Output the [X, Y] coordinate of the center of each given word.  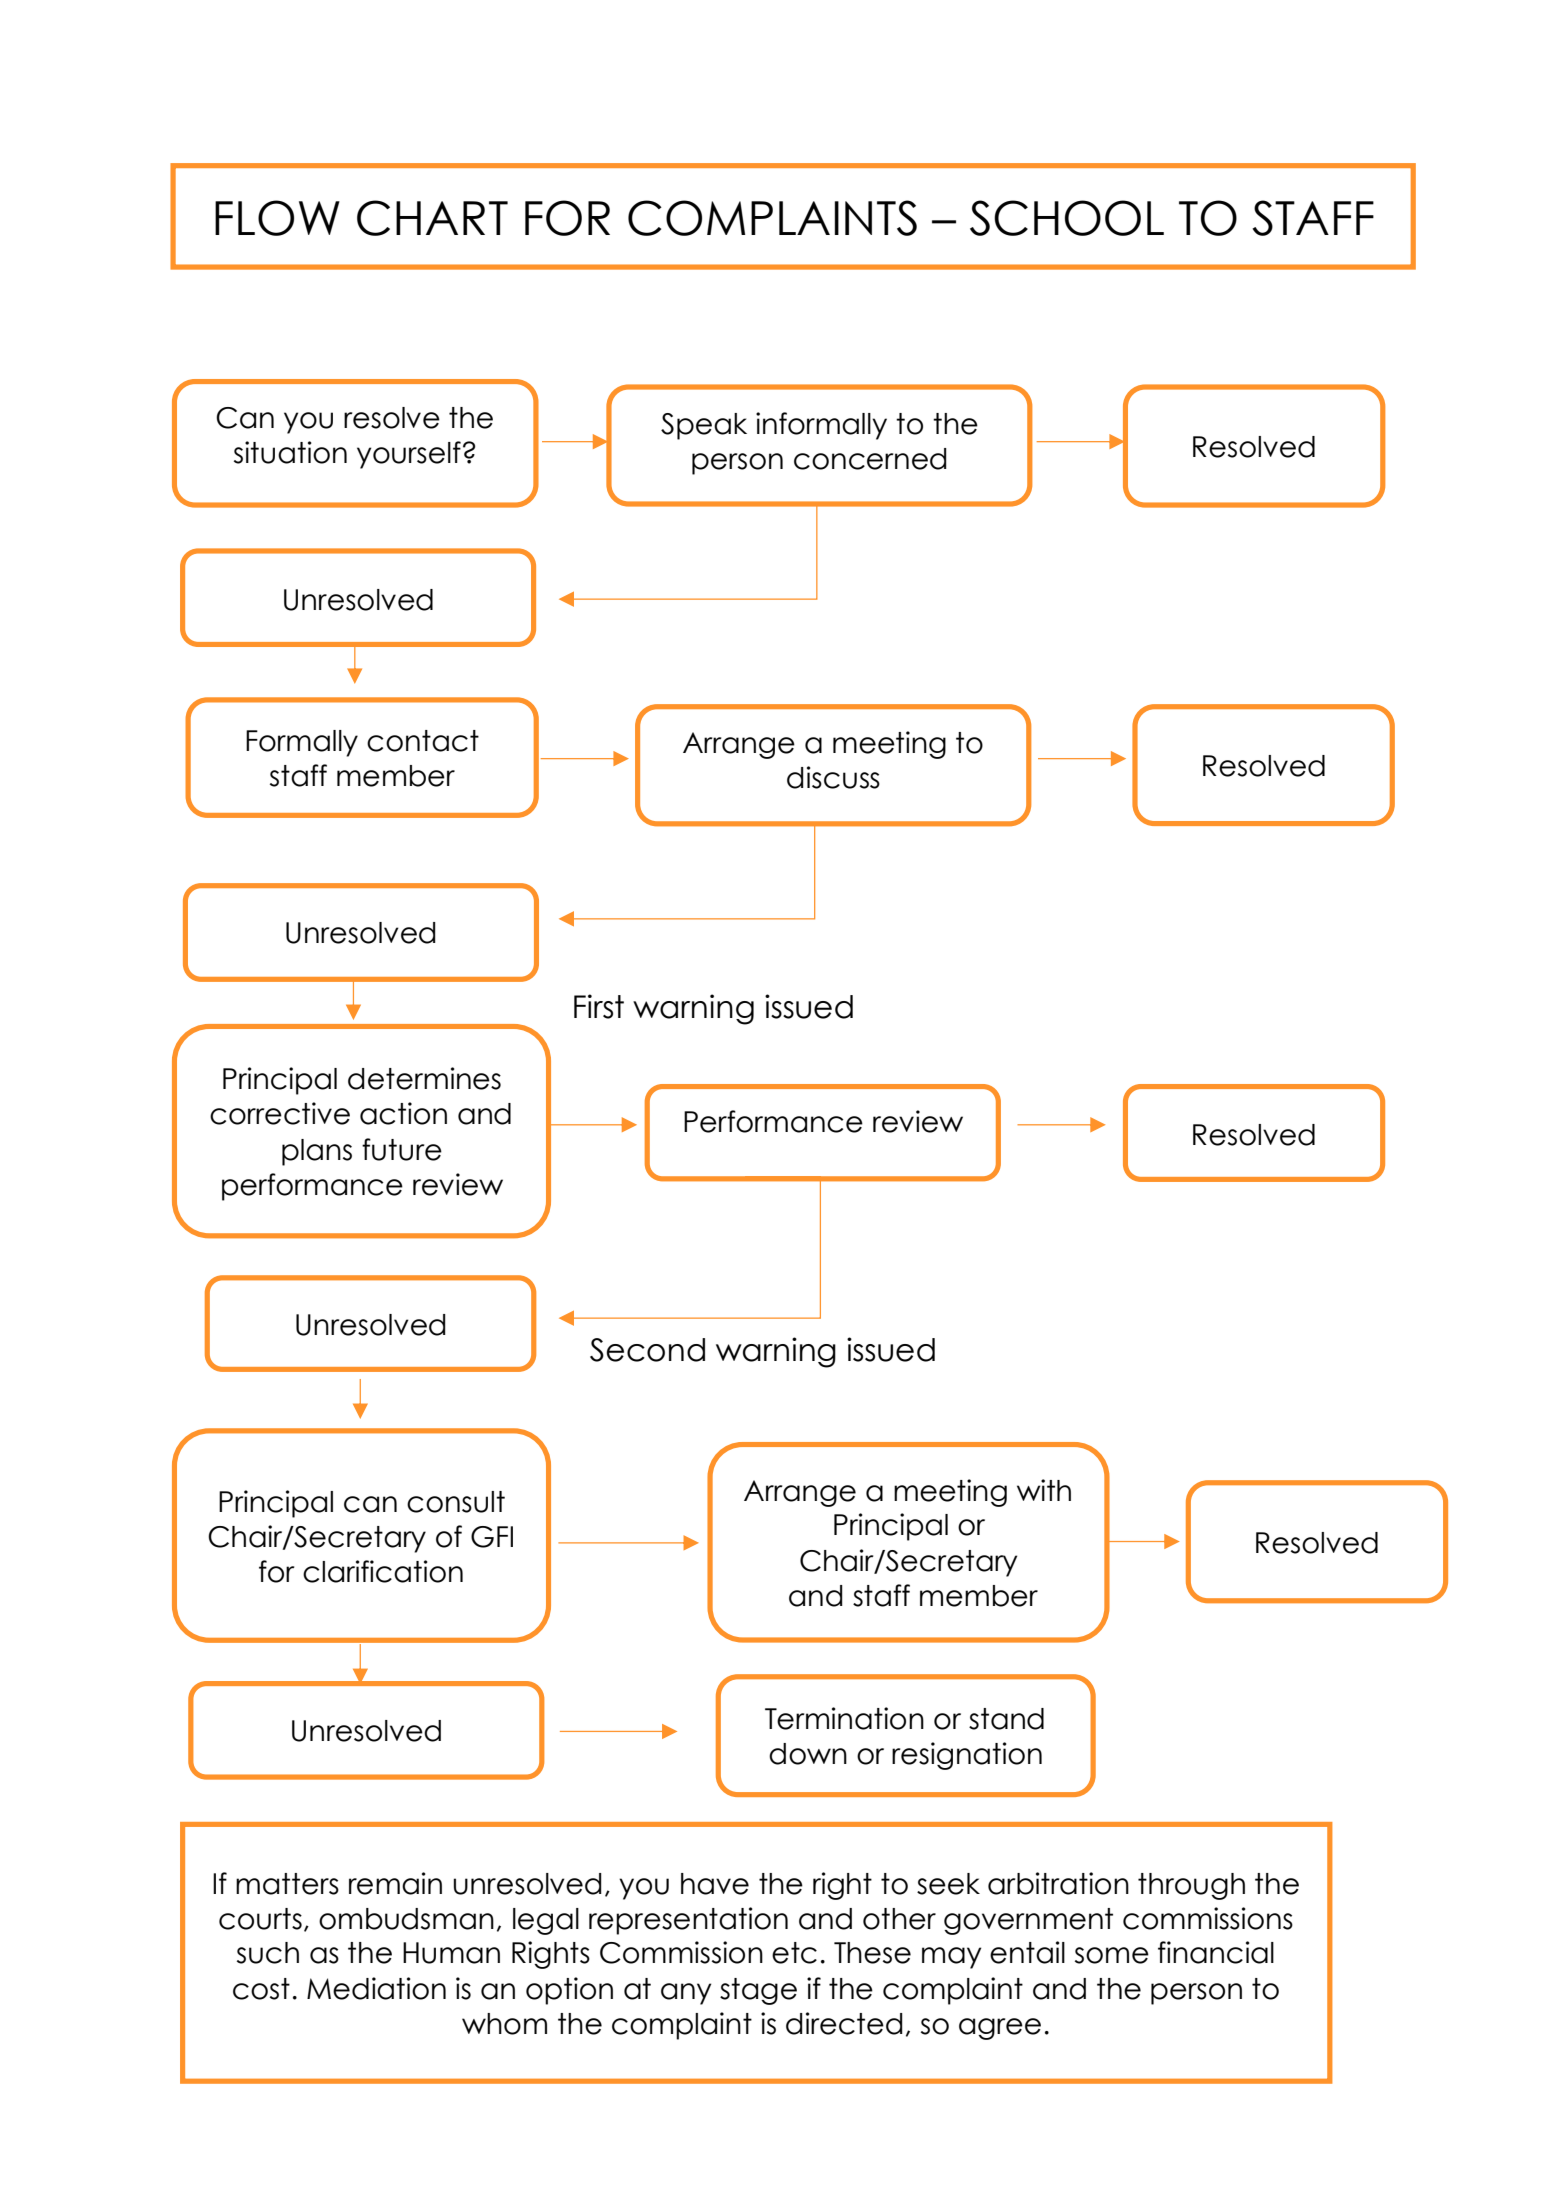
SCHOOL [1067, 218]
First [599, 1006]
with [1044, 1490]
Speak [704, 426]
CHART [432, 218]
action [403, 1113]
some [1112, 1955]
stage [758, 1991]
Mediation [376, 1988]
